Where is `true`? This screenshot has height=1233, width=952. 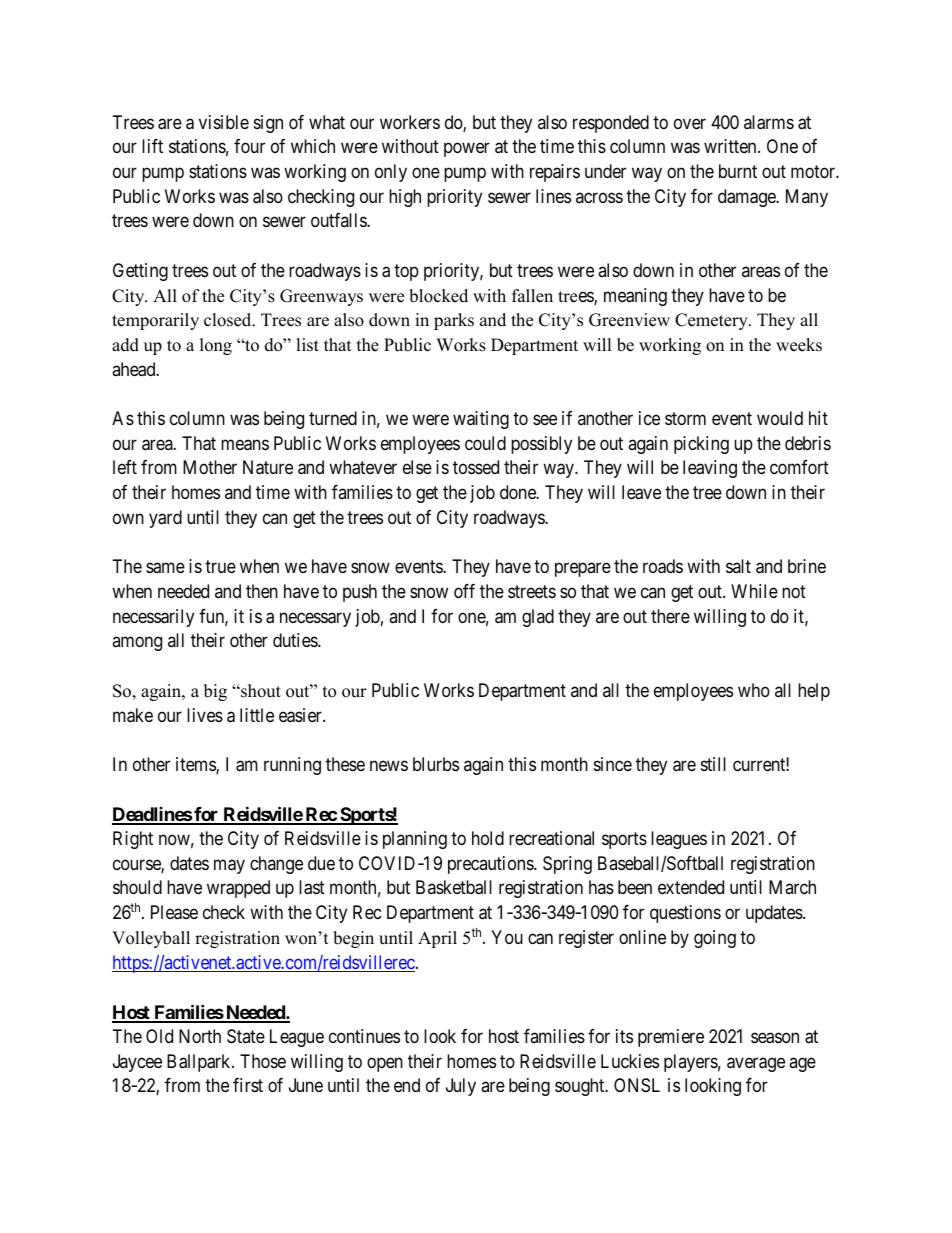 true is located at coordinates (220, 567).
